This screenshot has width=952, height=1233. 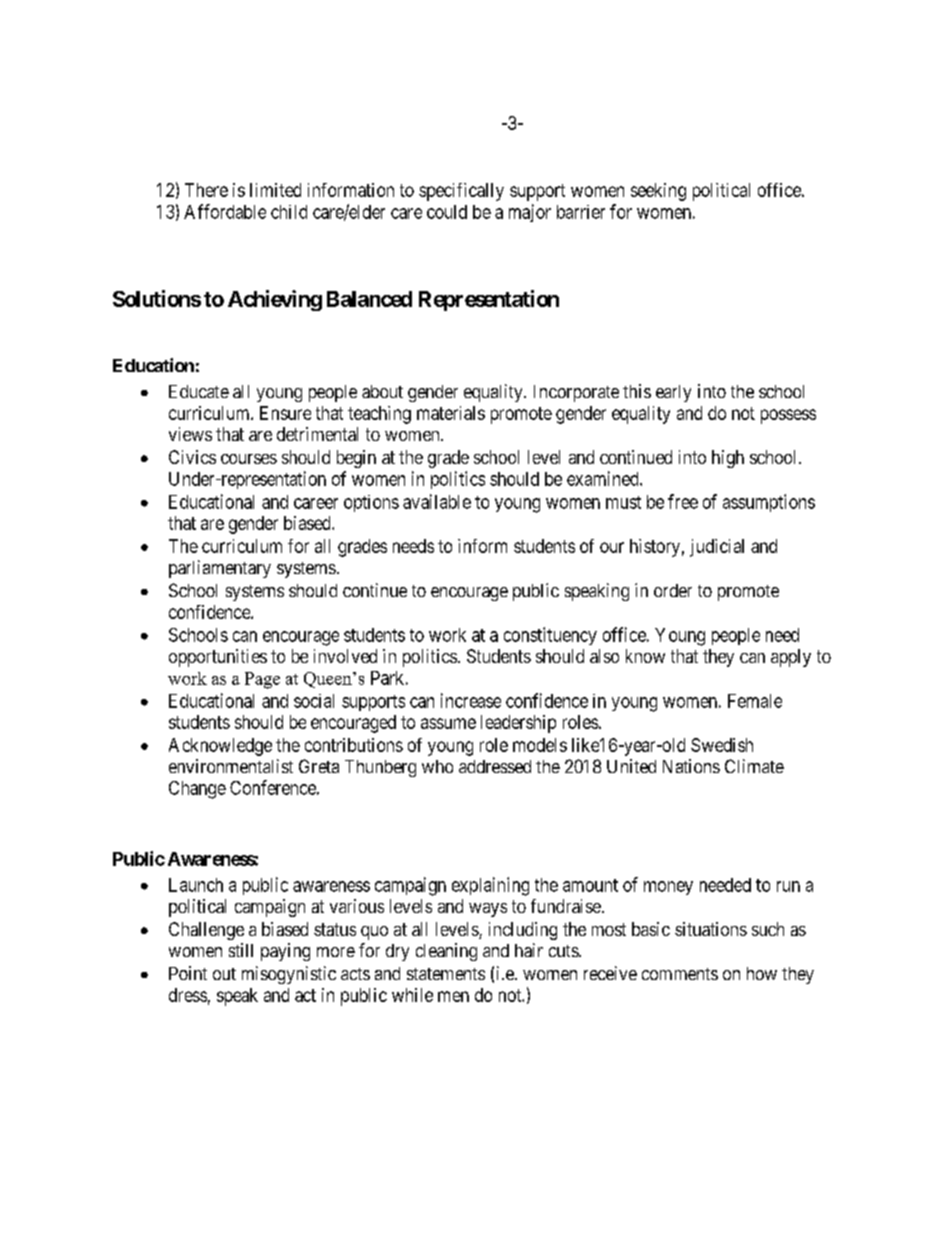 What do you see at coordinates (673, 590) in the screenshot?
I see `order` at bounding box center [673, 590].
